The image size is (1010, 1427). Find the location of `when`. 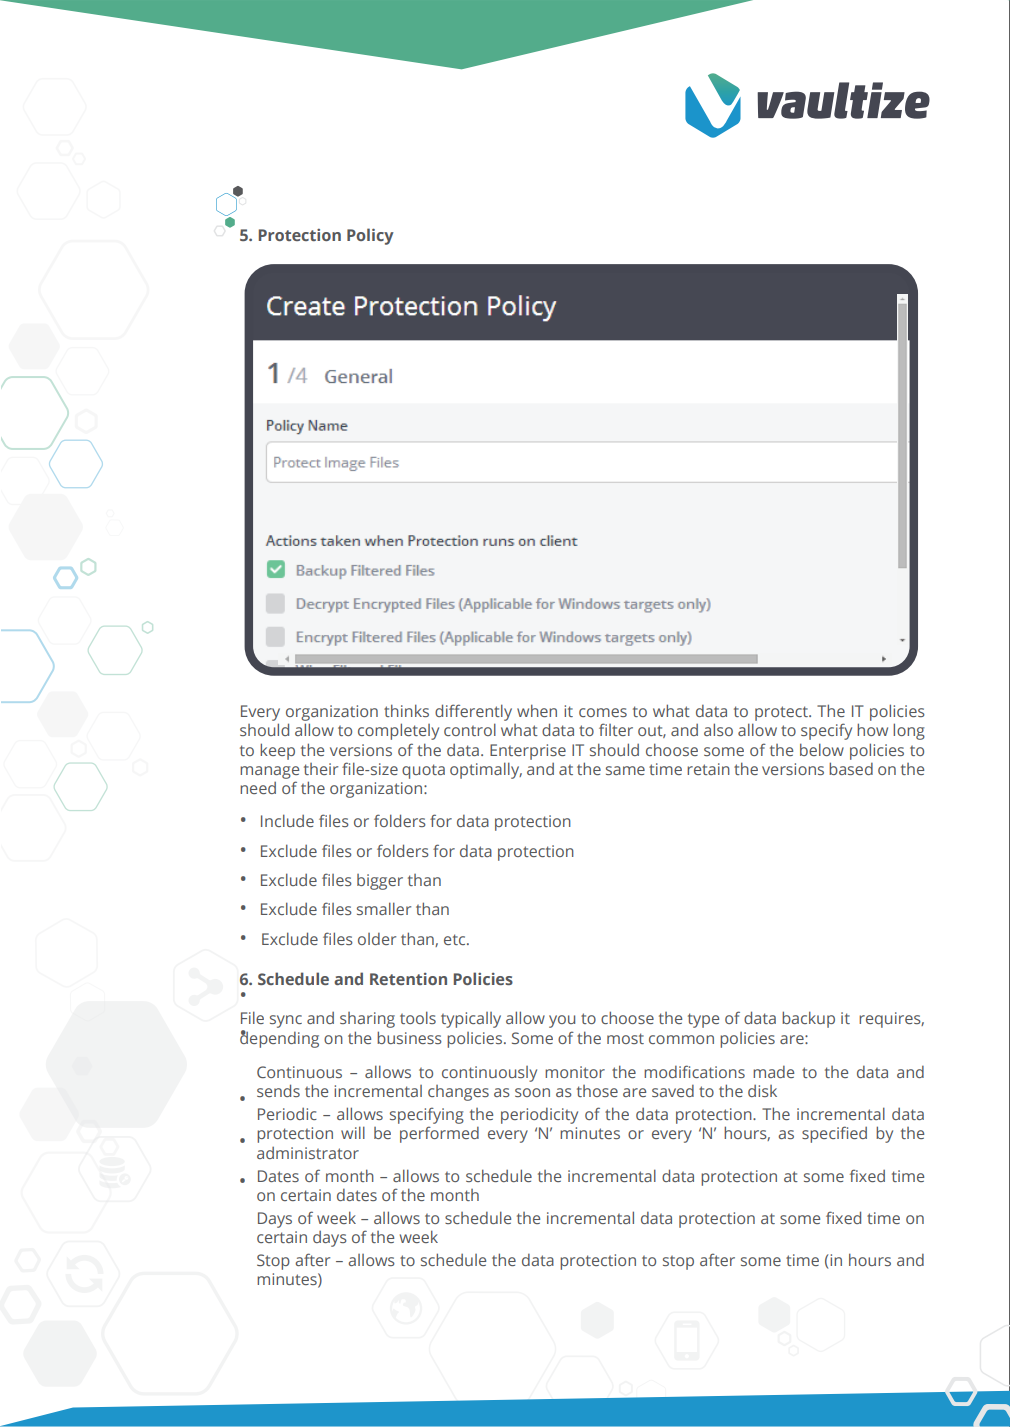

when is located at coordinates (537, 710).
